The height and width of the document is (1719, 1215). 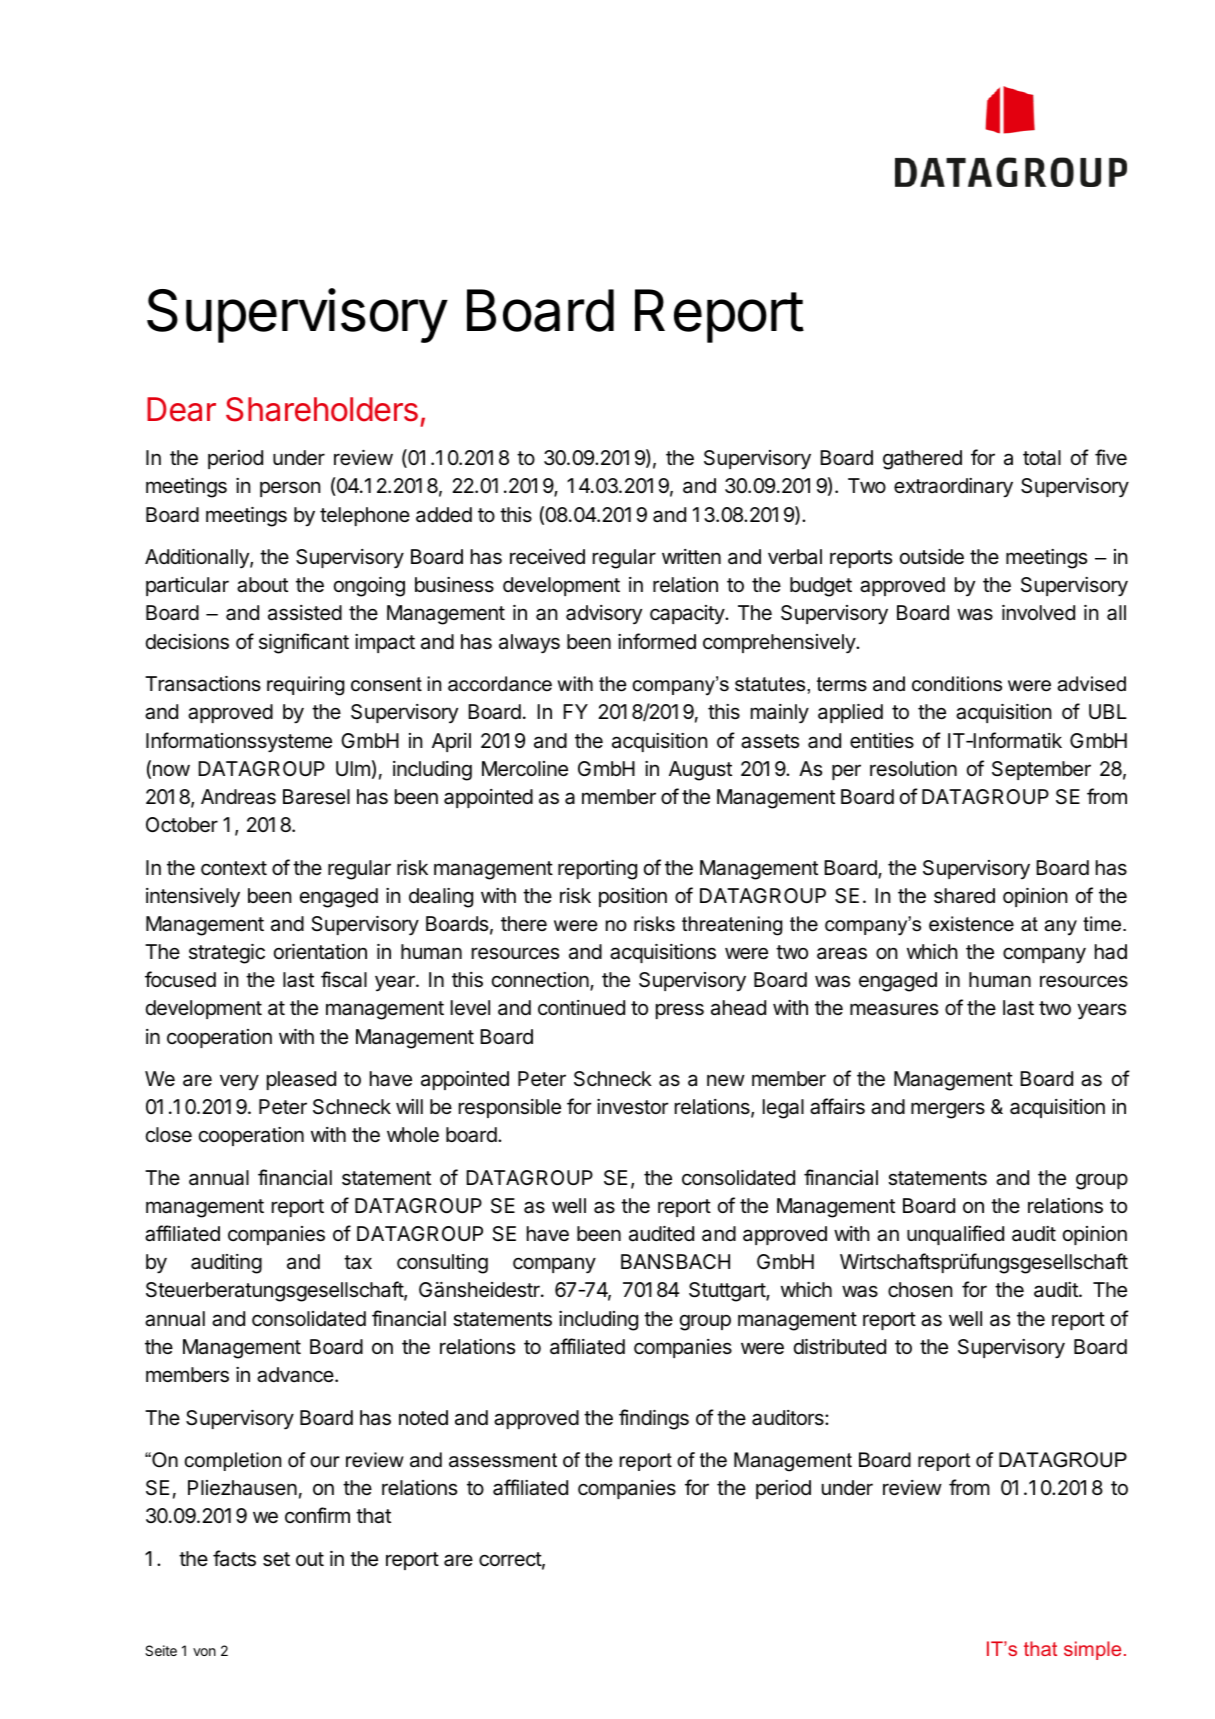 What do you see at coordinates (1041, 770) in the document?
I see `September` at bounding box center [1041, 770].
